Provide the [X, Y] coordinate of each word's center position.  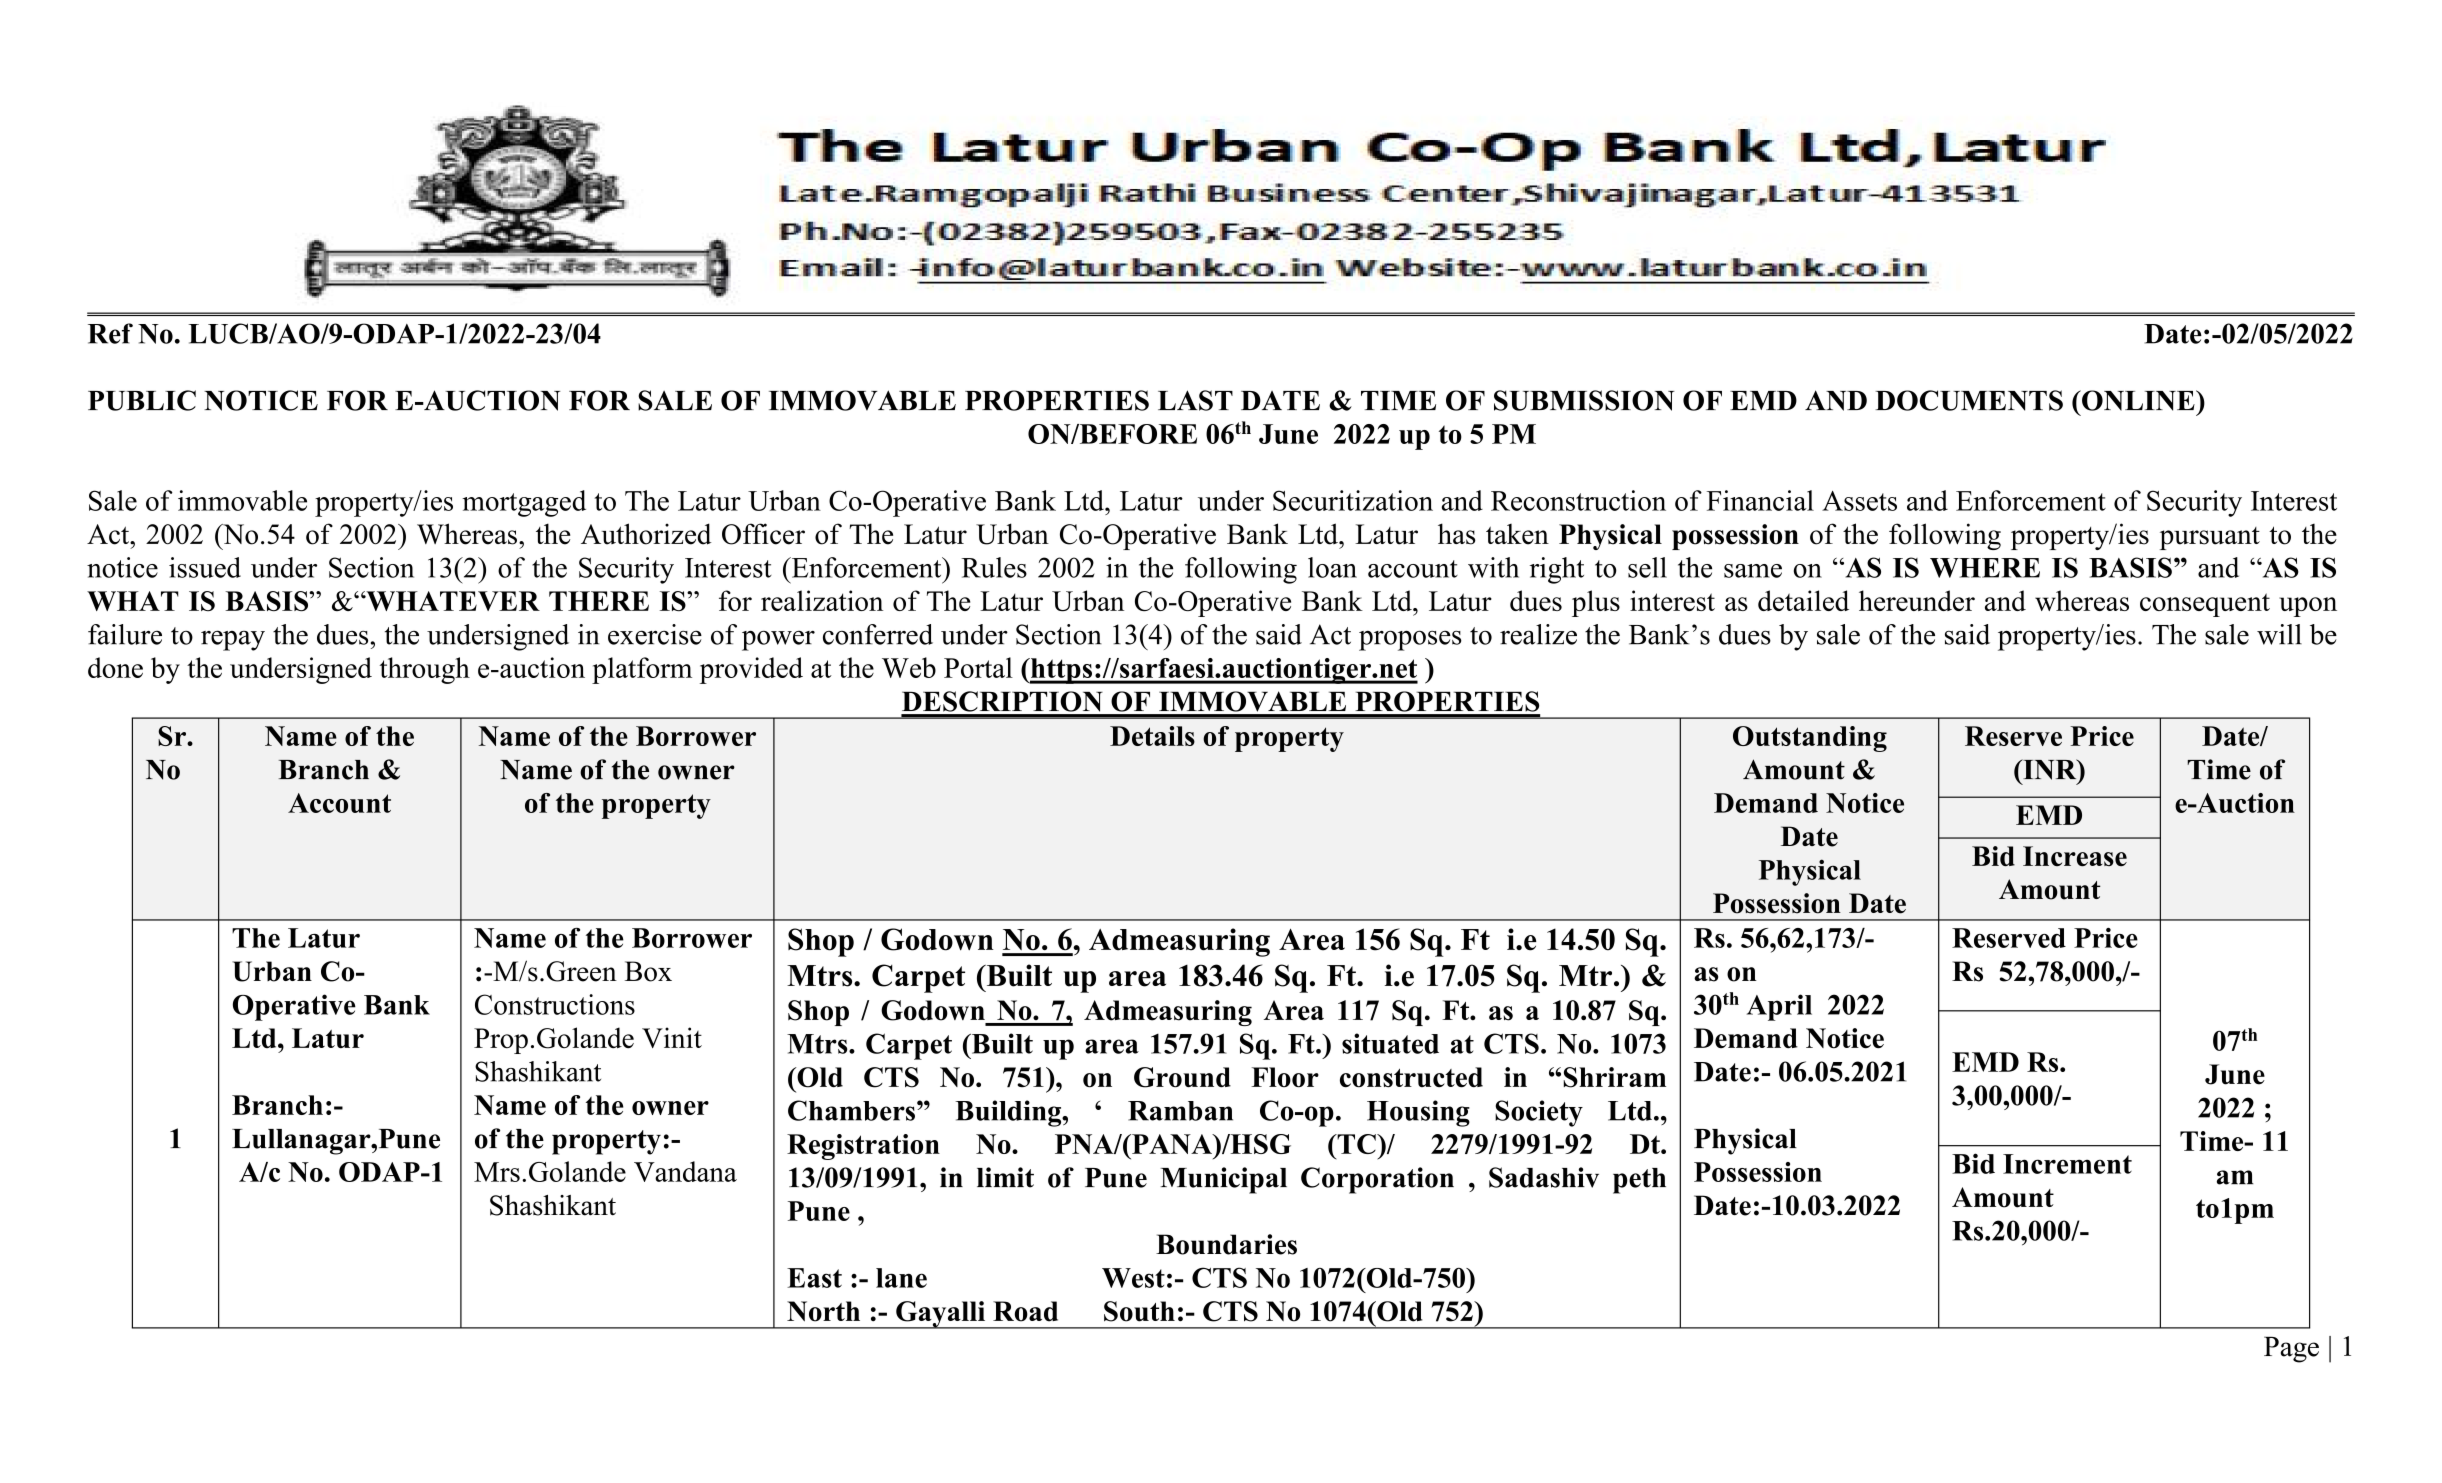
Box [648, 971]
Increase [2075, 856]
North [823, 1311]
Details [1152, 736]
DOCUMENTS [1969, 400]
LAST [1195, 400]
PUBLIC [142, 400]
